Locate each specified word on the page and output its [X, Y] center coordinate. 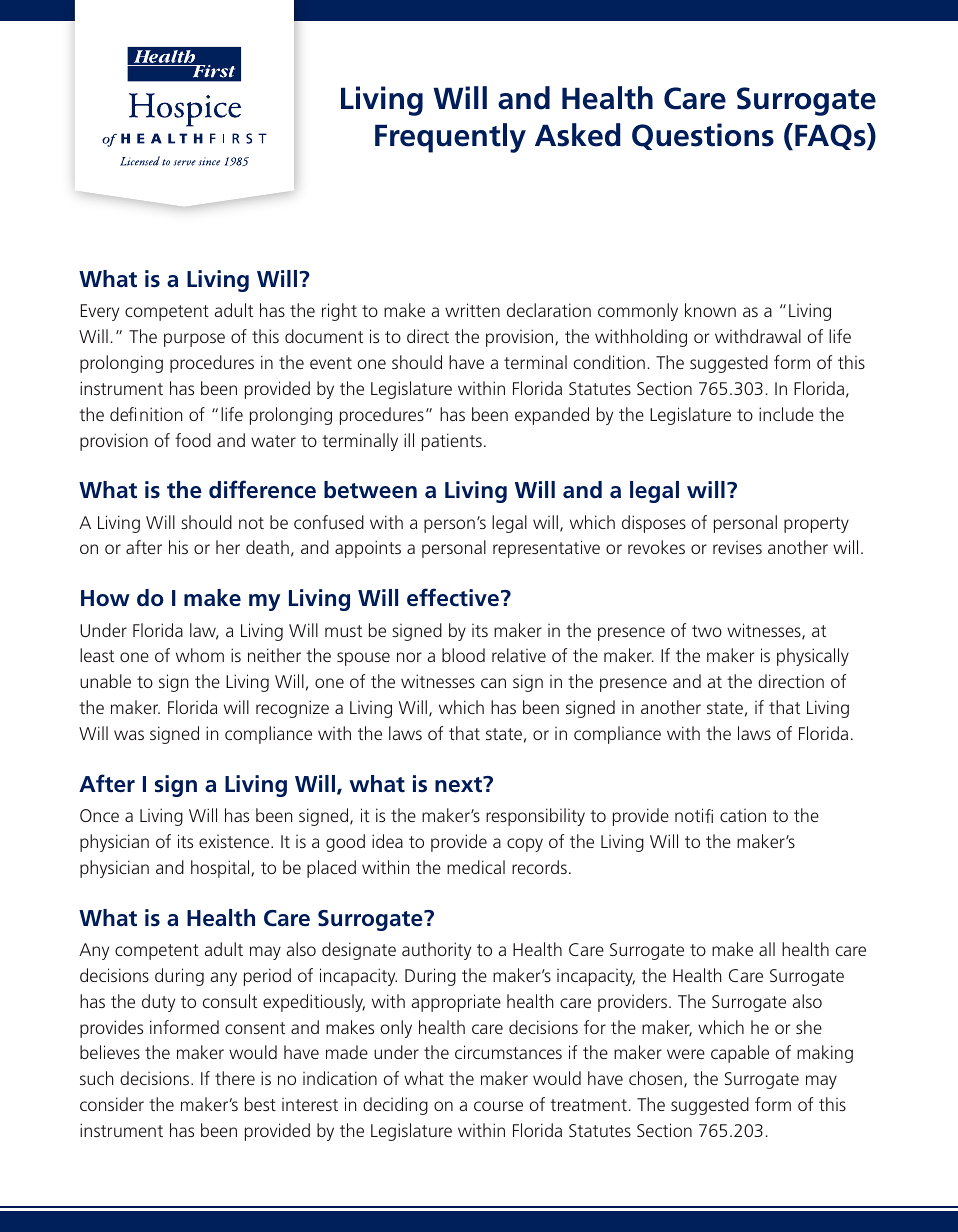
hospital [221, 869]
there [235, 1078]
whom [200, 655]
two [707, 631]
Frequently [450, 138]
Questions [703, 136]
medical [476, 867]
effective [453, 597]
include [786, 414]
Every [100, 312]
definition [146, 414]
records [539, 867]
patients [452, 442]
